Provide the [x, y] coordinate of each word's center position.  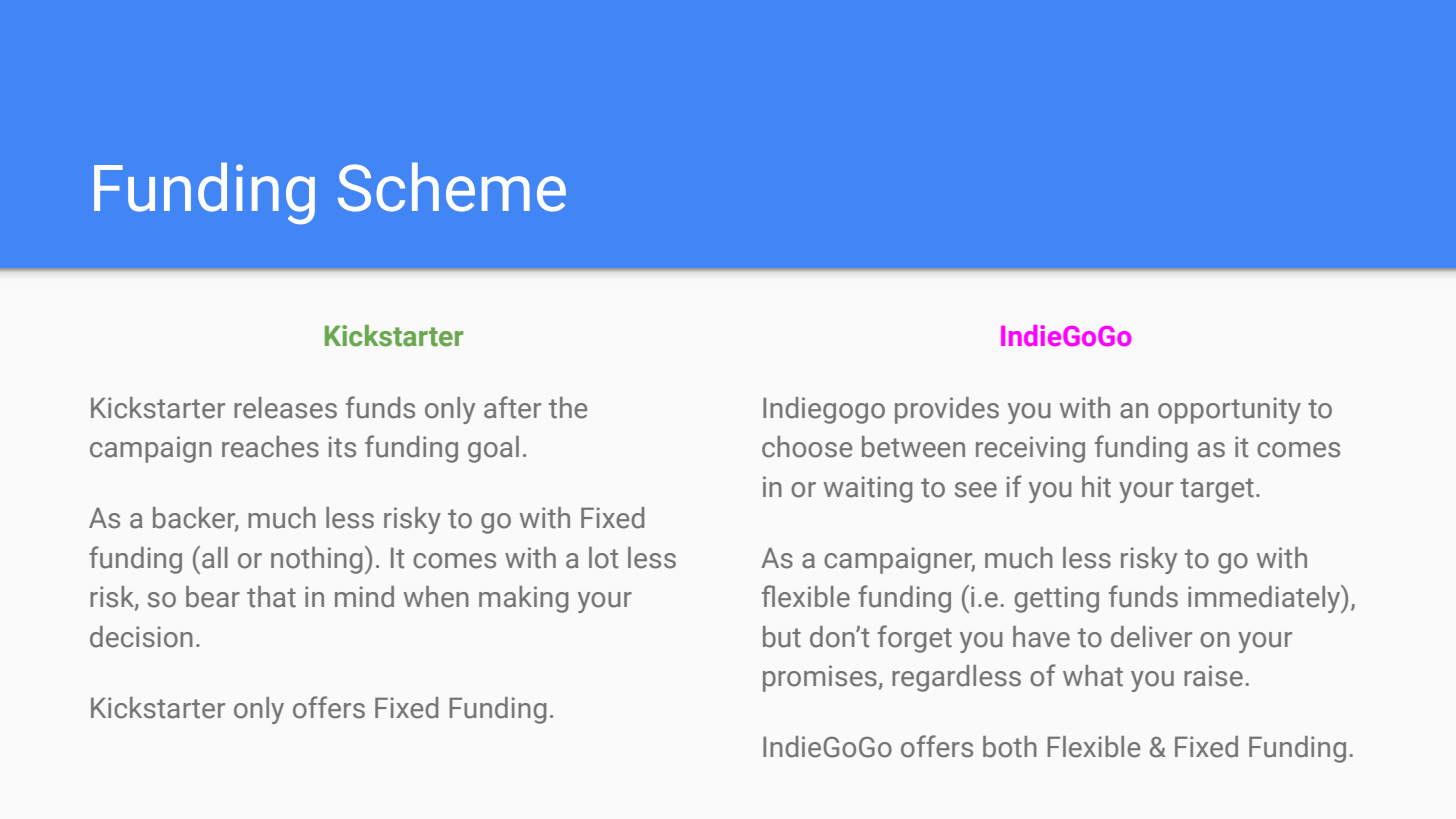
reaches [270, 447]
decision [141, 637]
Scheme [452, 187]
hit [1096, 487]
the [568, 408]
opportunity [1229, 410]
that [271, 597]
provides [947, 410]
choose [807, 447]
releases [285, 408]
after [512, 407]
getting [1056, 599]
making [524, 599]
